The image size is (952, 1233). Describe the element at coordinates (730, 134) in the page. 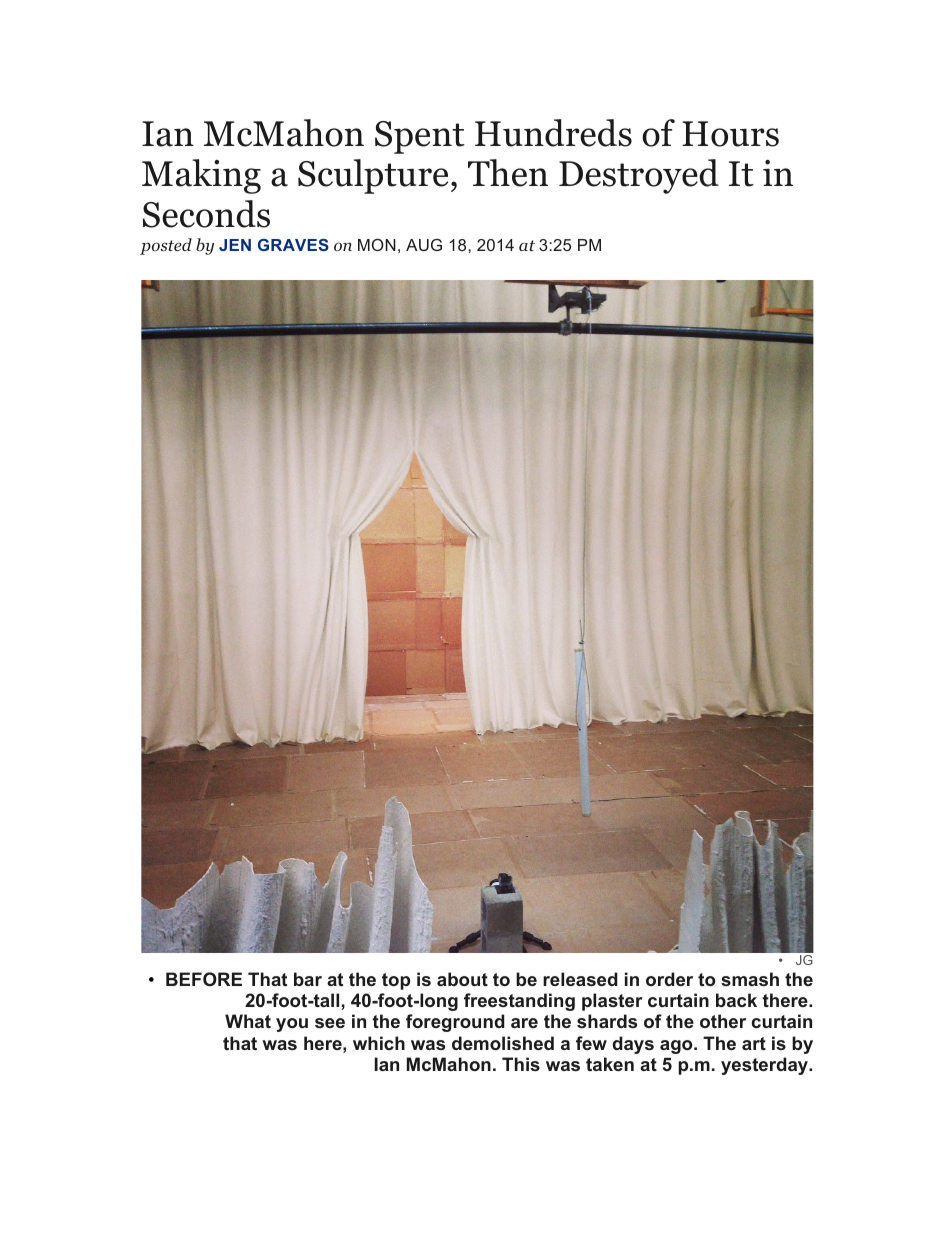

I see `Hours` at that location.
